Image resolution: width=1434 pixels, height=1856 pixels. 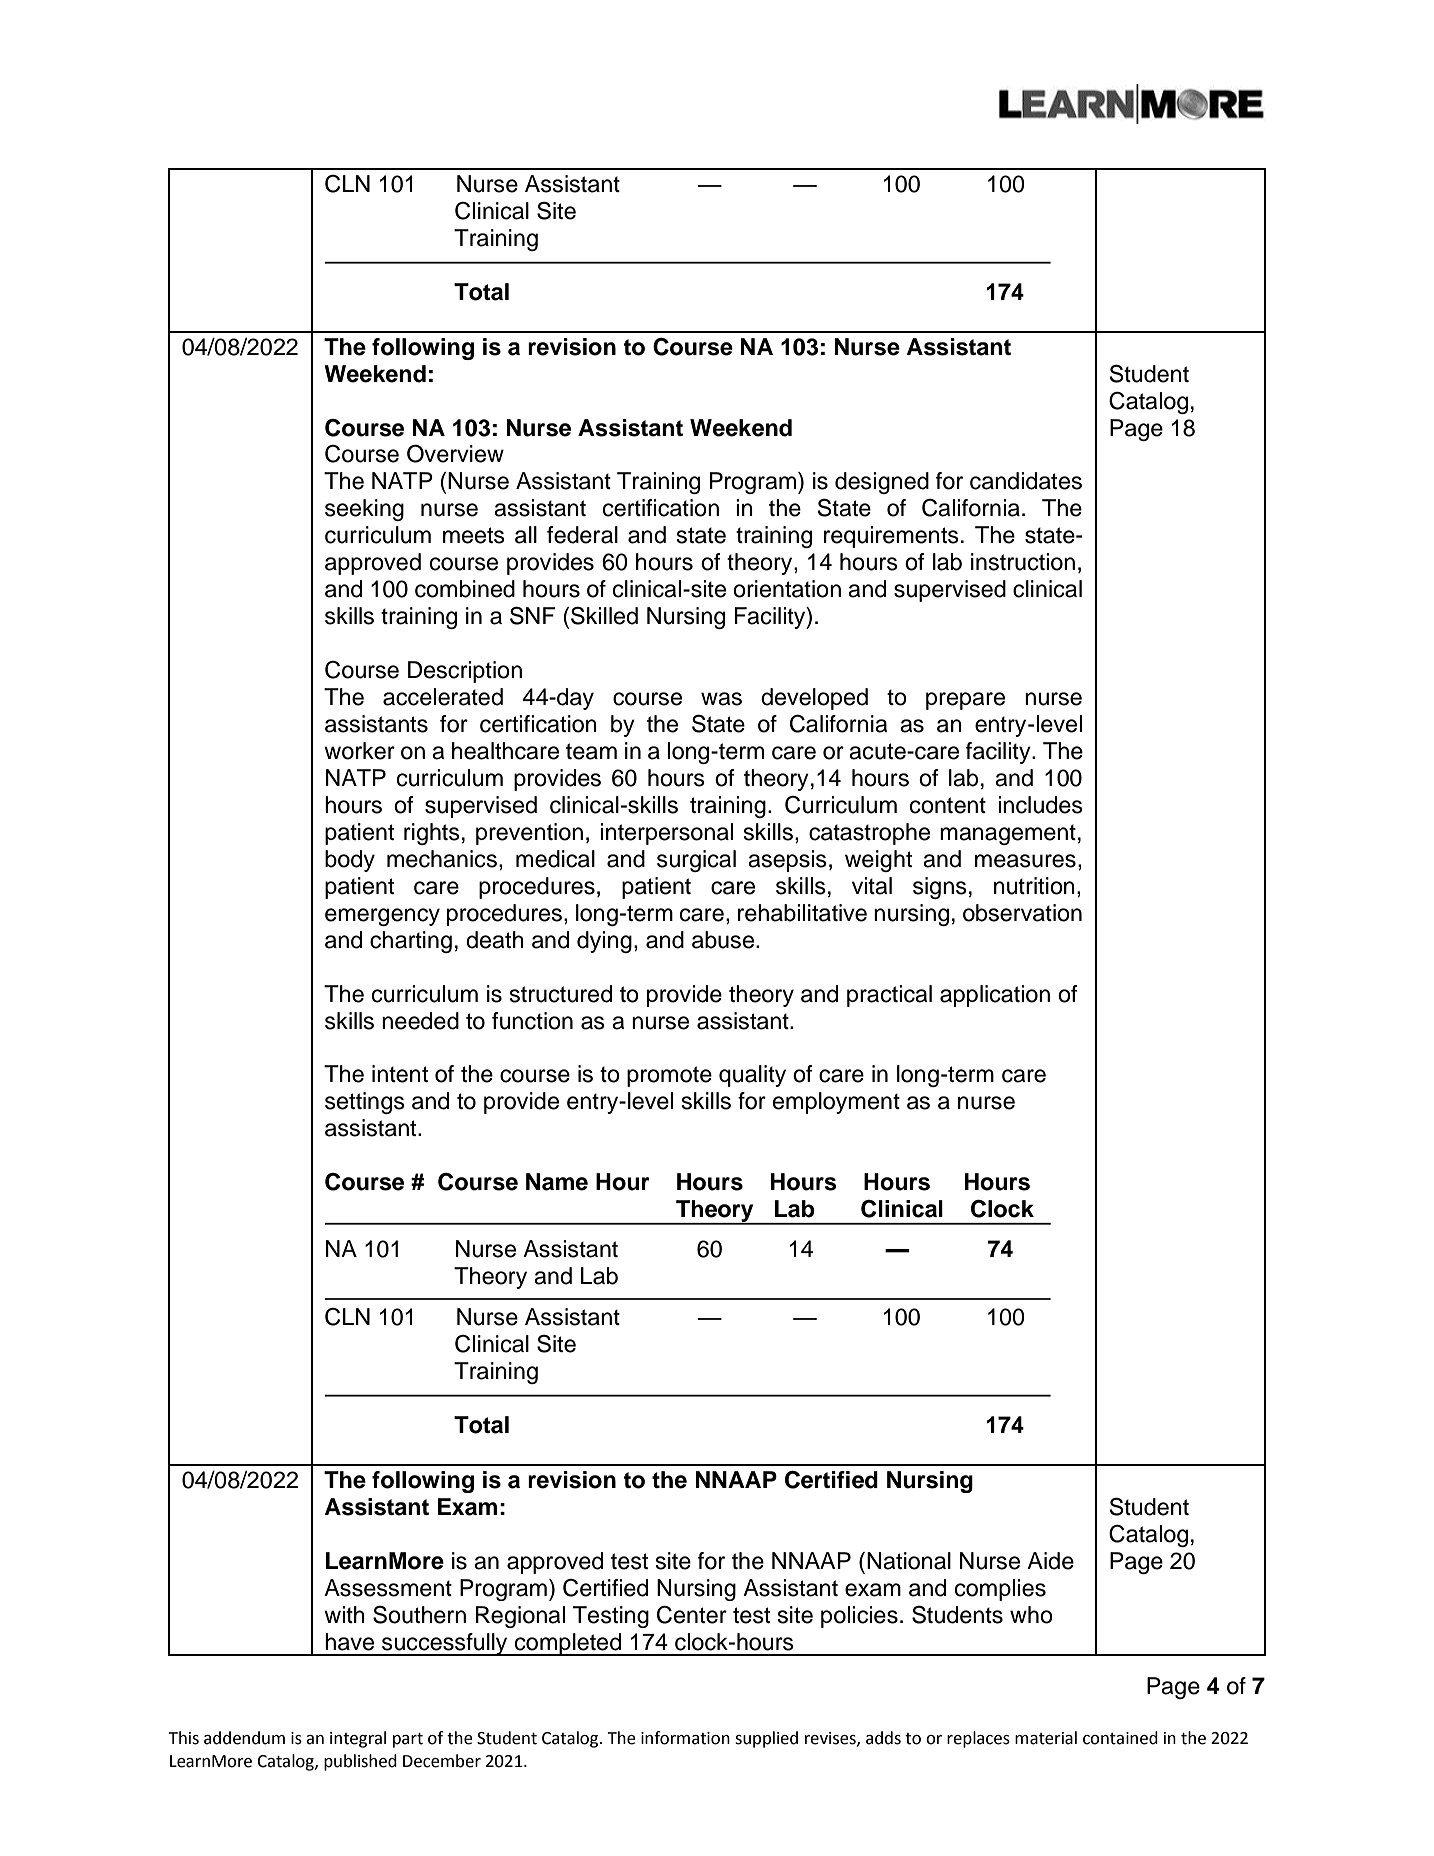 What do you see at coordinates (1026, 481) in the screenshot?
I see `candidates` at bounding box center [1026, 481].
